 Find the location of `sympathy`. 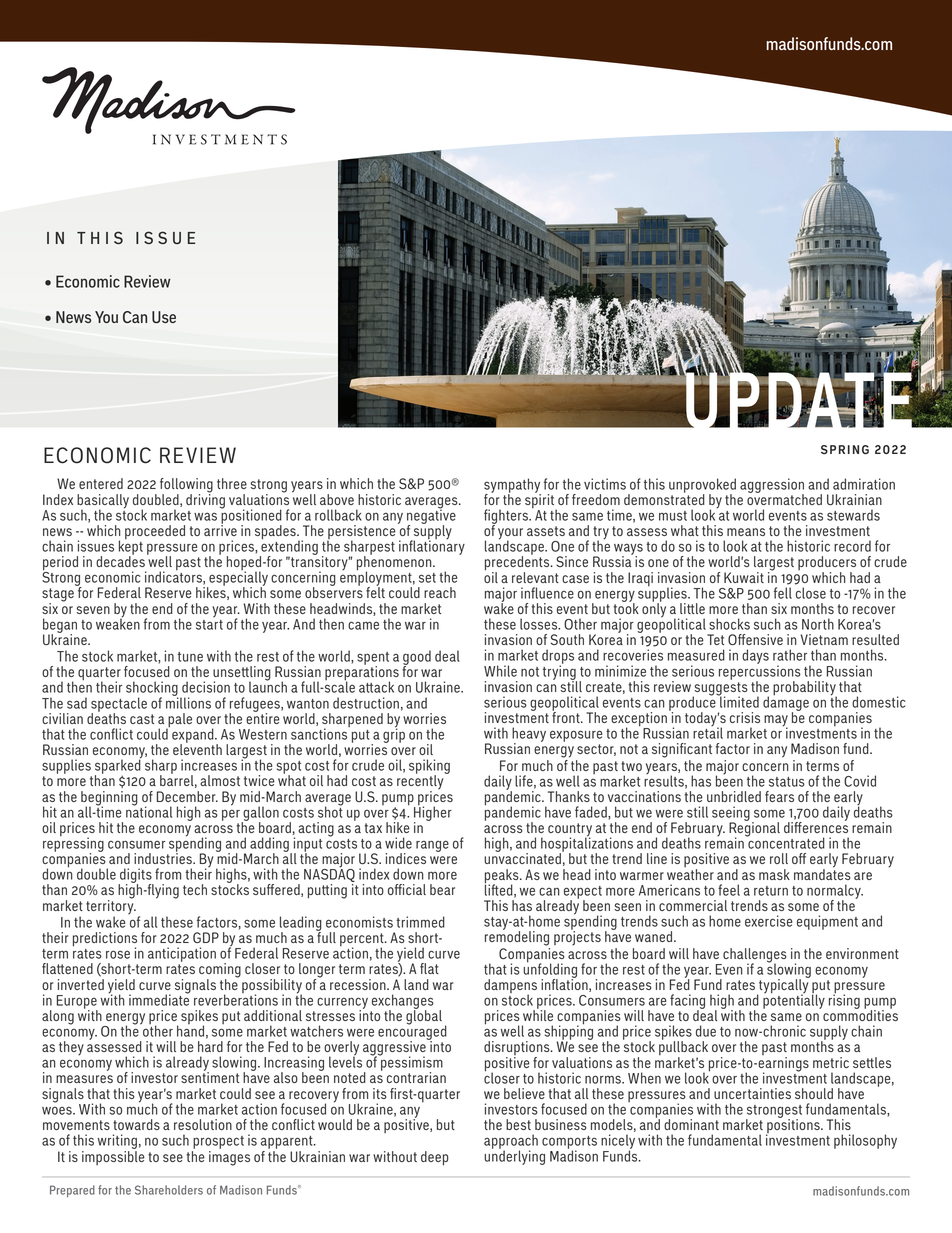

sympathy is located at coordinates (512, 486).
